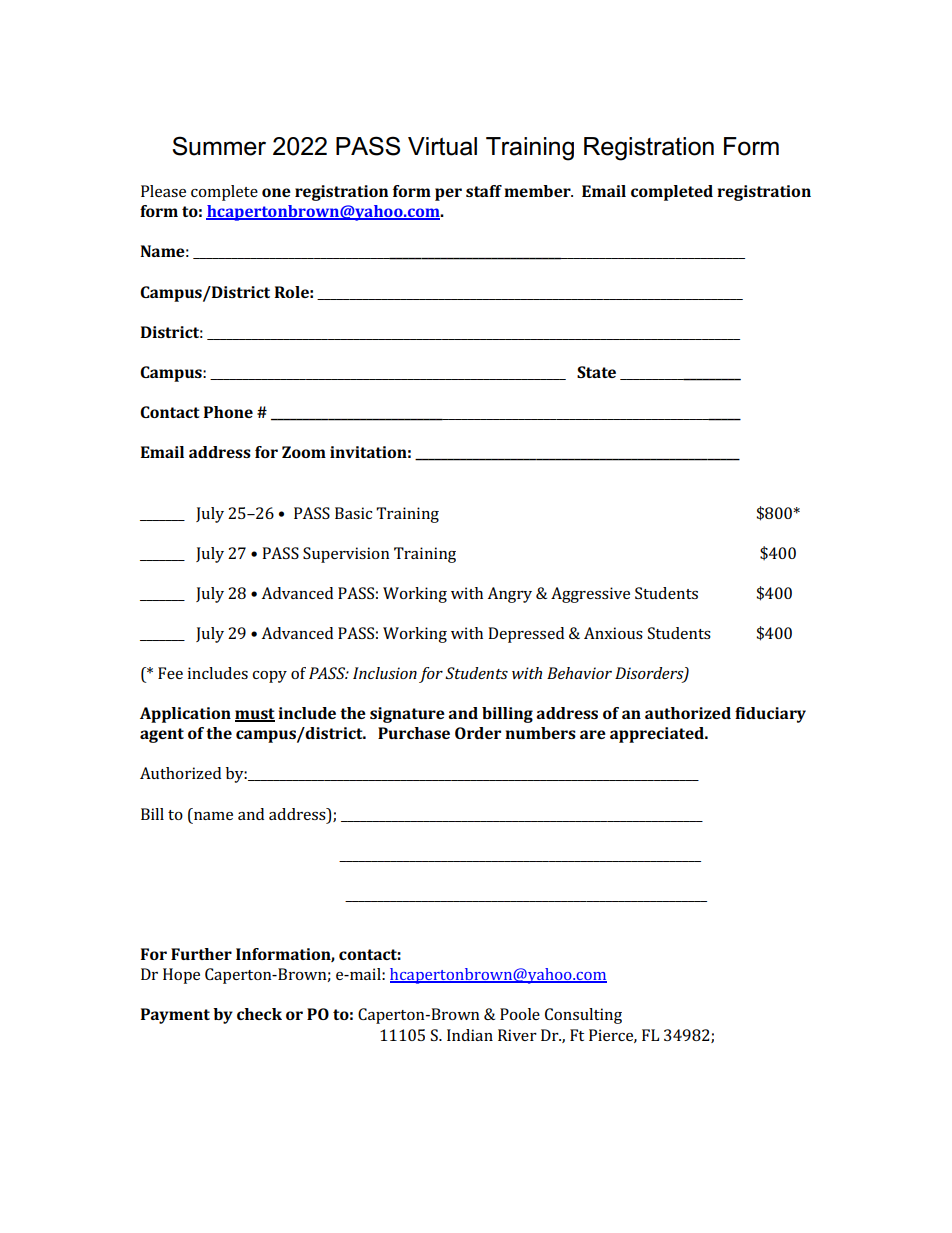 Image resolution: width=952 pixels, height=1233 pixels. Describe the element at coordinates (414, 733) in the screenshot. I see `Purchase` at that location.
